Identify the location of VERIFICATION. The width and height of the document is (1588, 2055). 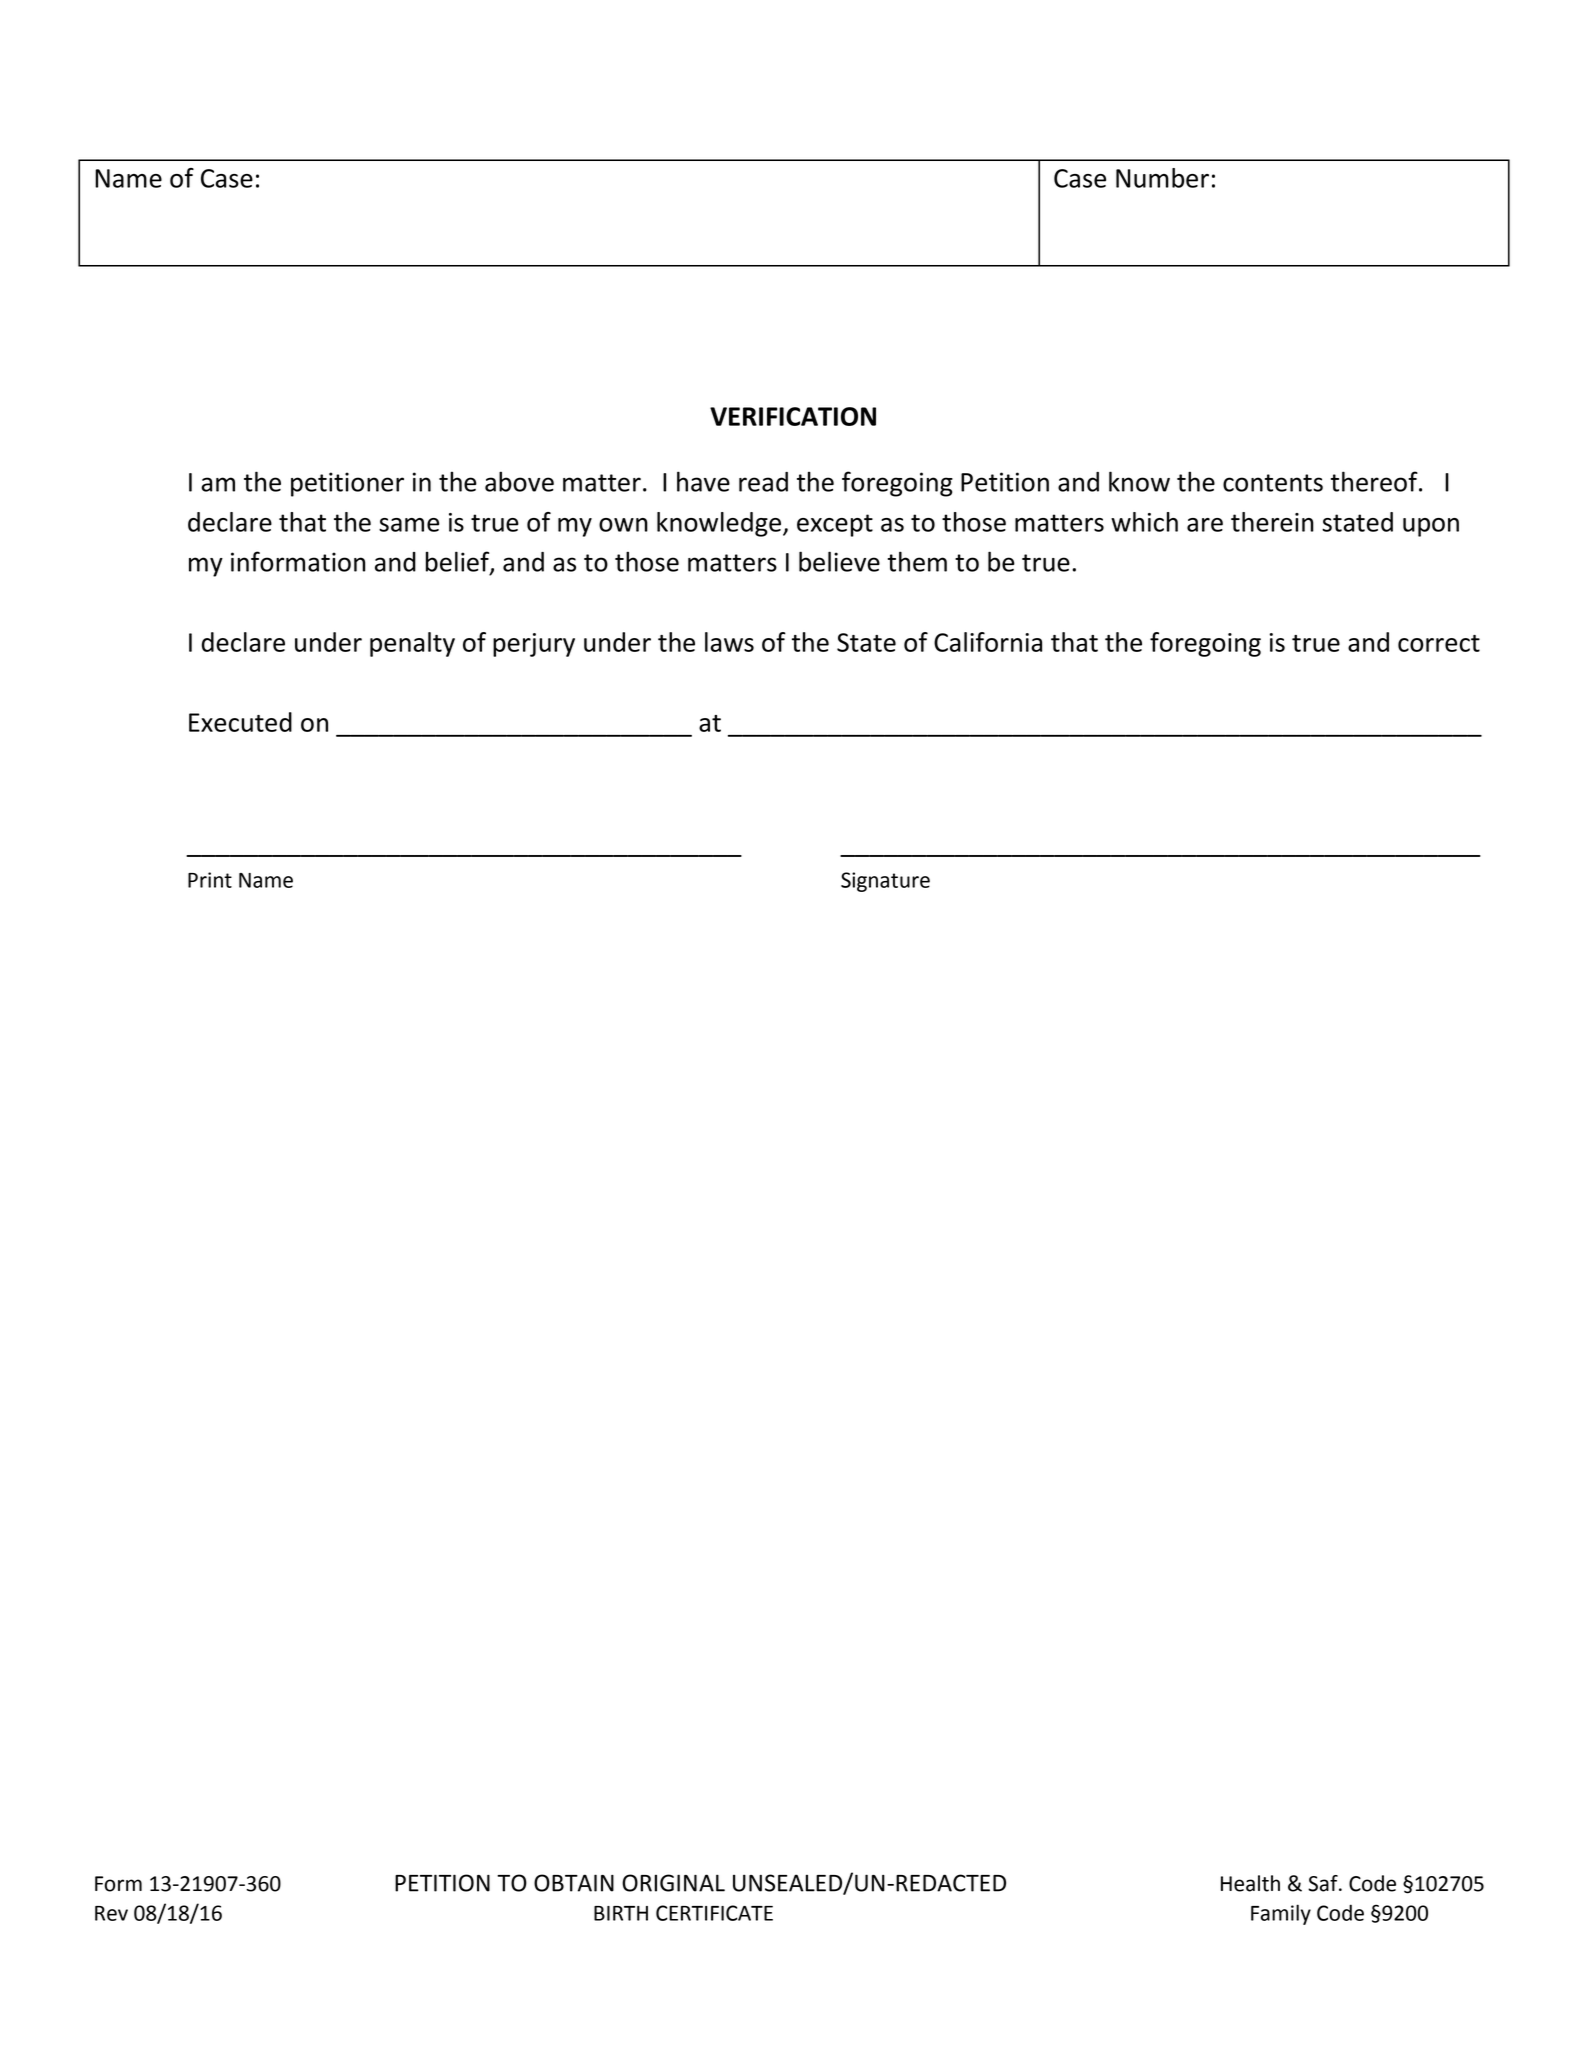
(793, 416).
